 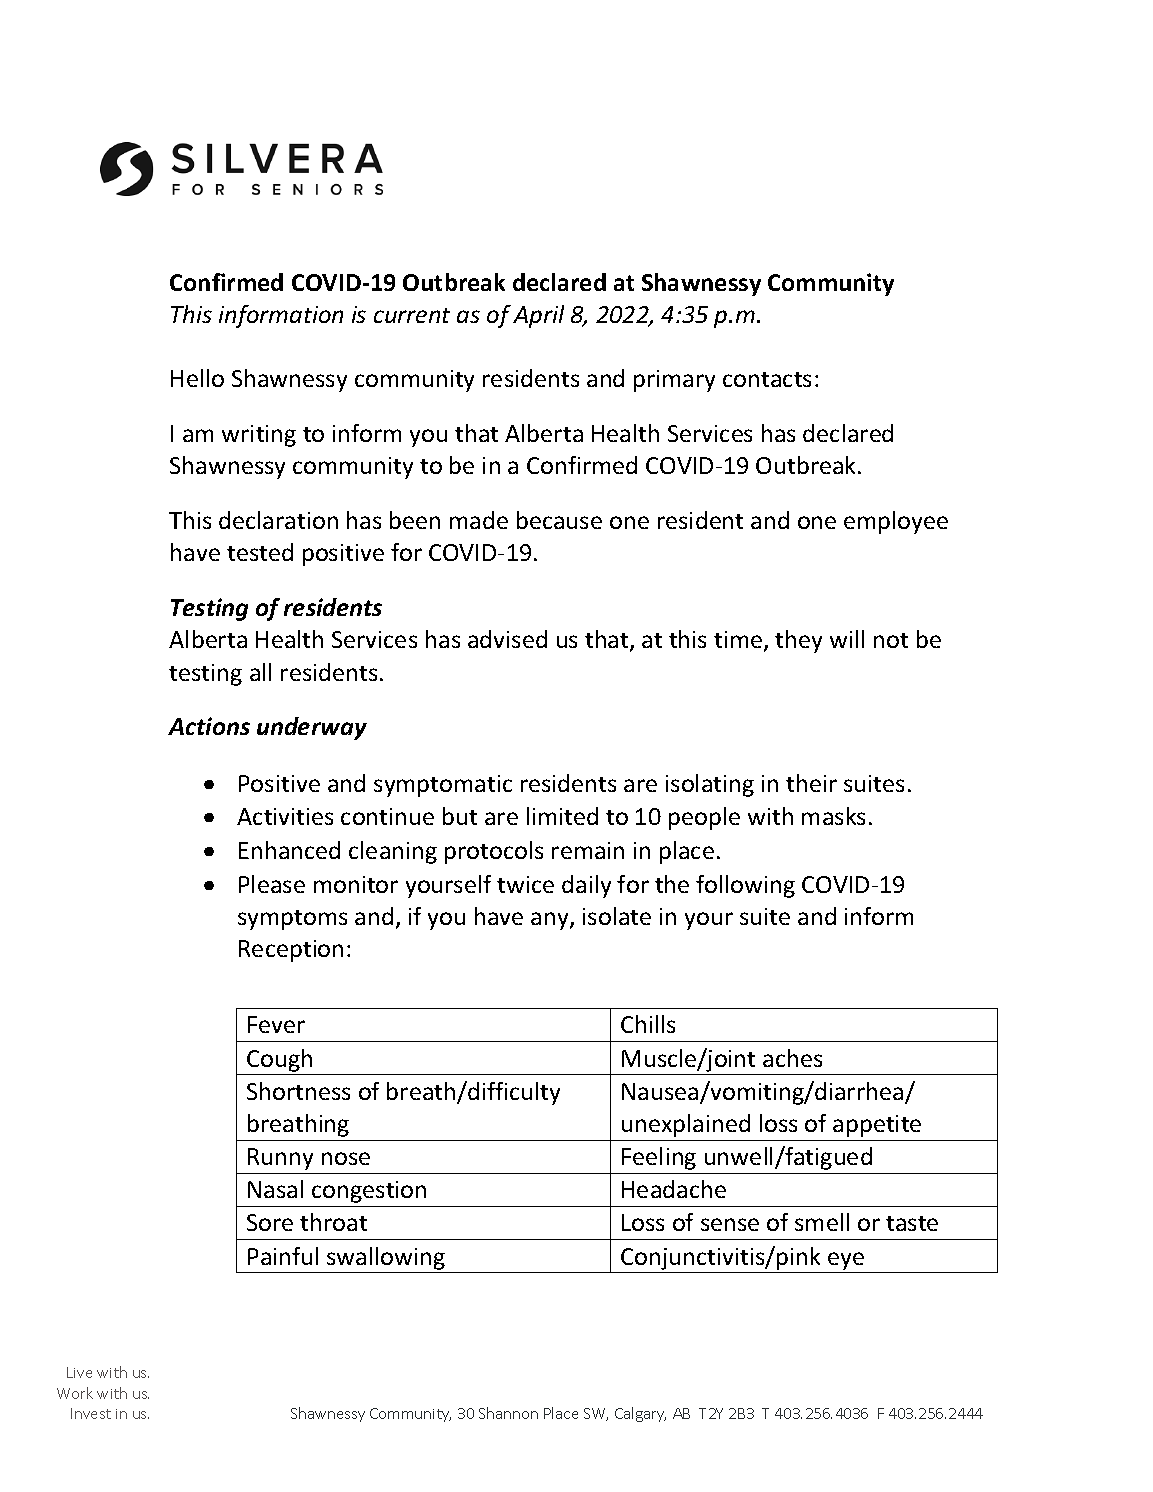 I want to click on Shannon, so click(x=508, y=1413).
